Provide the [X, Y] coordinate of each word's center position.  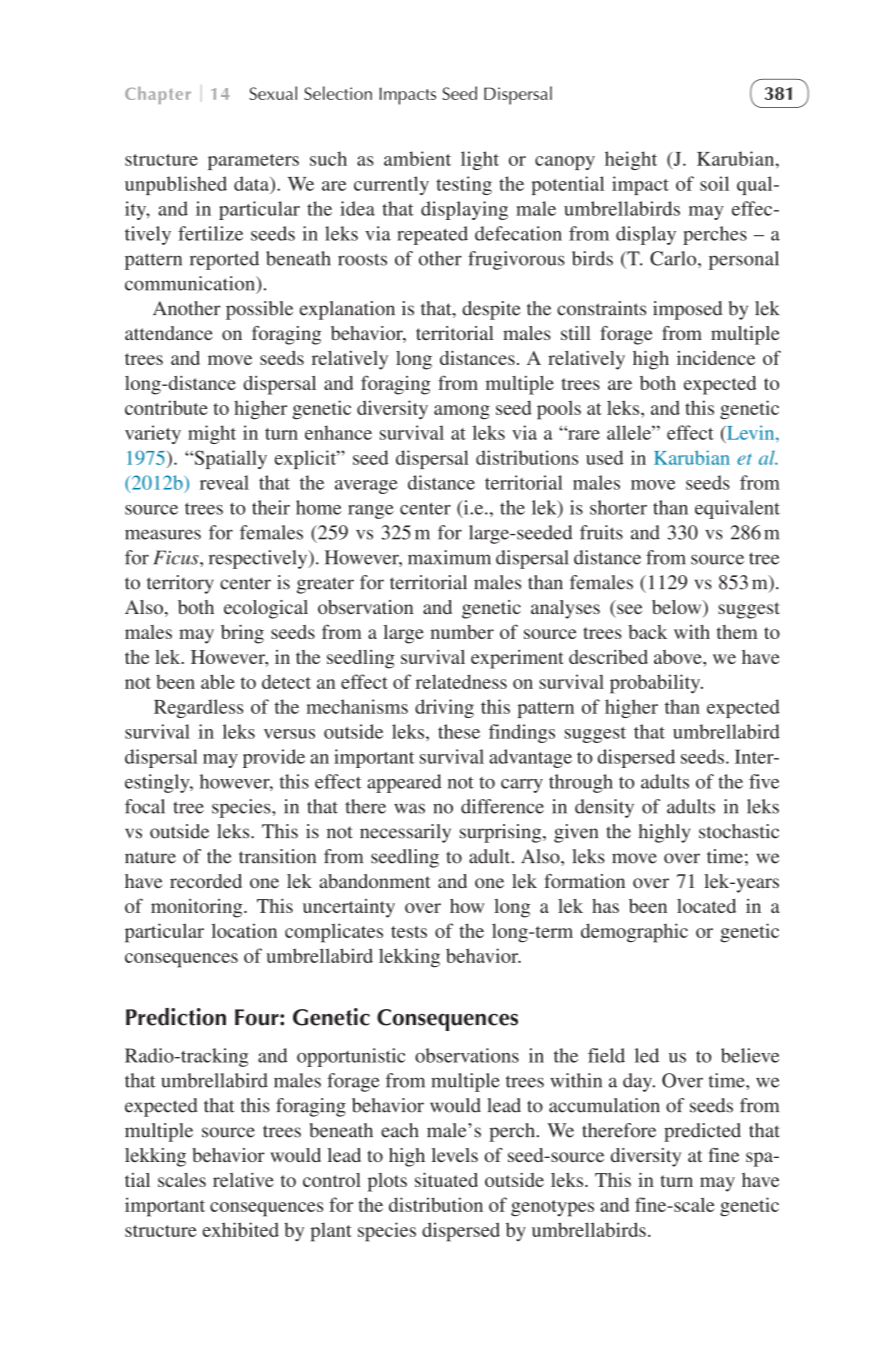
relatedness [461, 681]
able [218, 681]
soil [714, 183]
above [679, 657]
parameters [253, 162]
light [480, 160]
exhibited [241, 1229]
